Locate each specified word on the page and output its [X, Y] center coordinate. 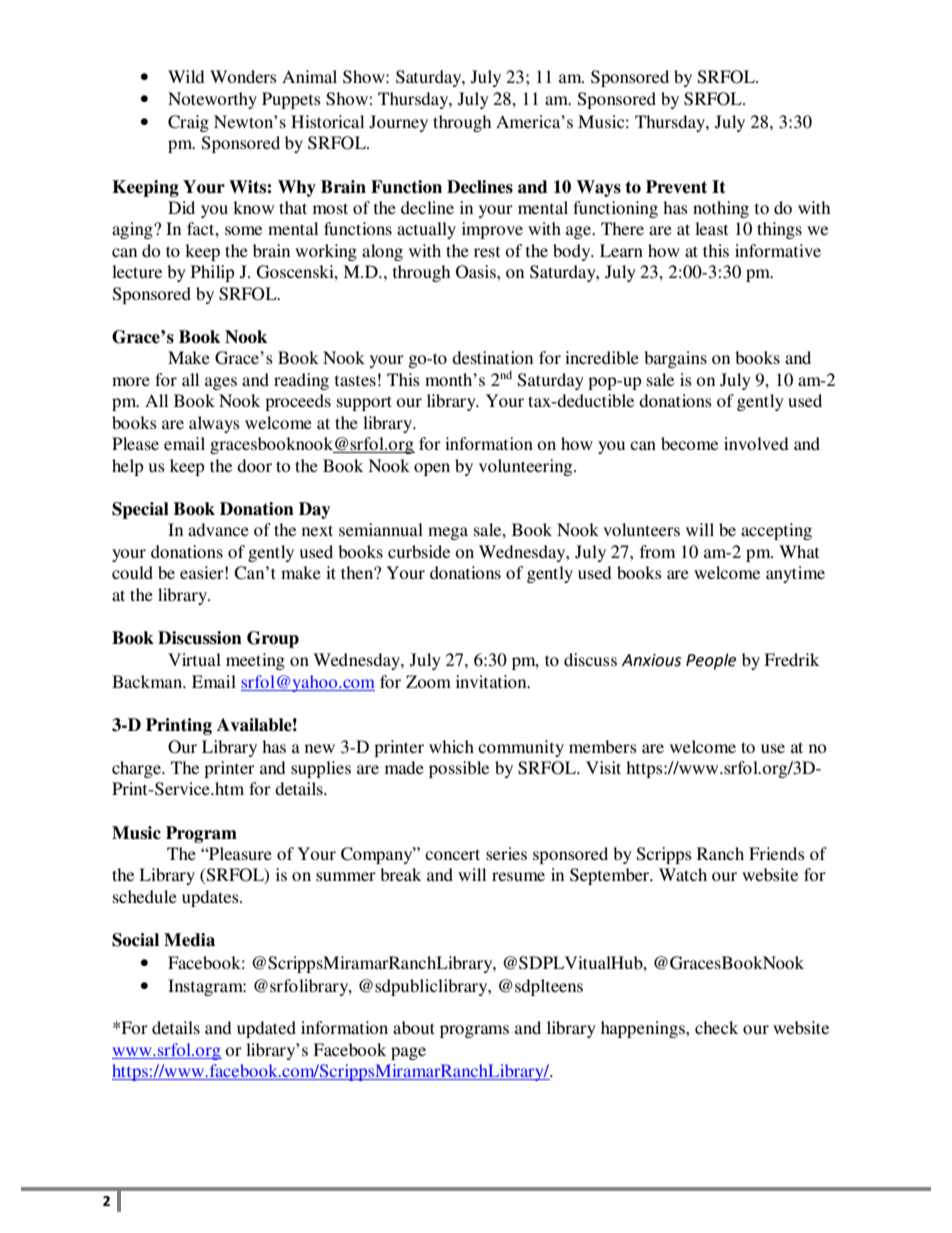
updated [266, 1029]
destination [492, 357]
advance [218, 529]
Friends [777, 853]
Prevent [676, 187]
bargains [675, 359]
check [716, 1027]
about [414, 1027]
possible [459, 769]
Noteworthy [212, 100]
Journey [398, 123]
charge [137, 769]
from [657, 551]
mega [448, 533]
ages [221, 383]
